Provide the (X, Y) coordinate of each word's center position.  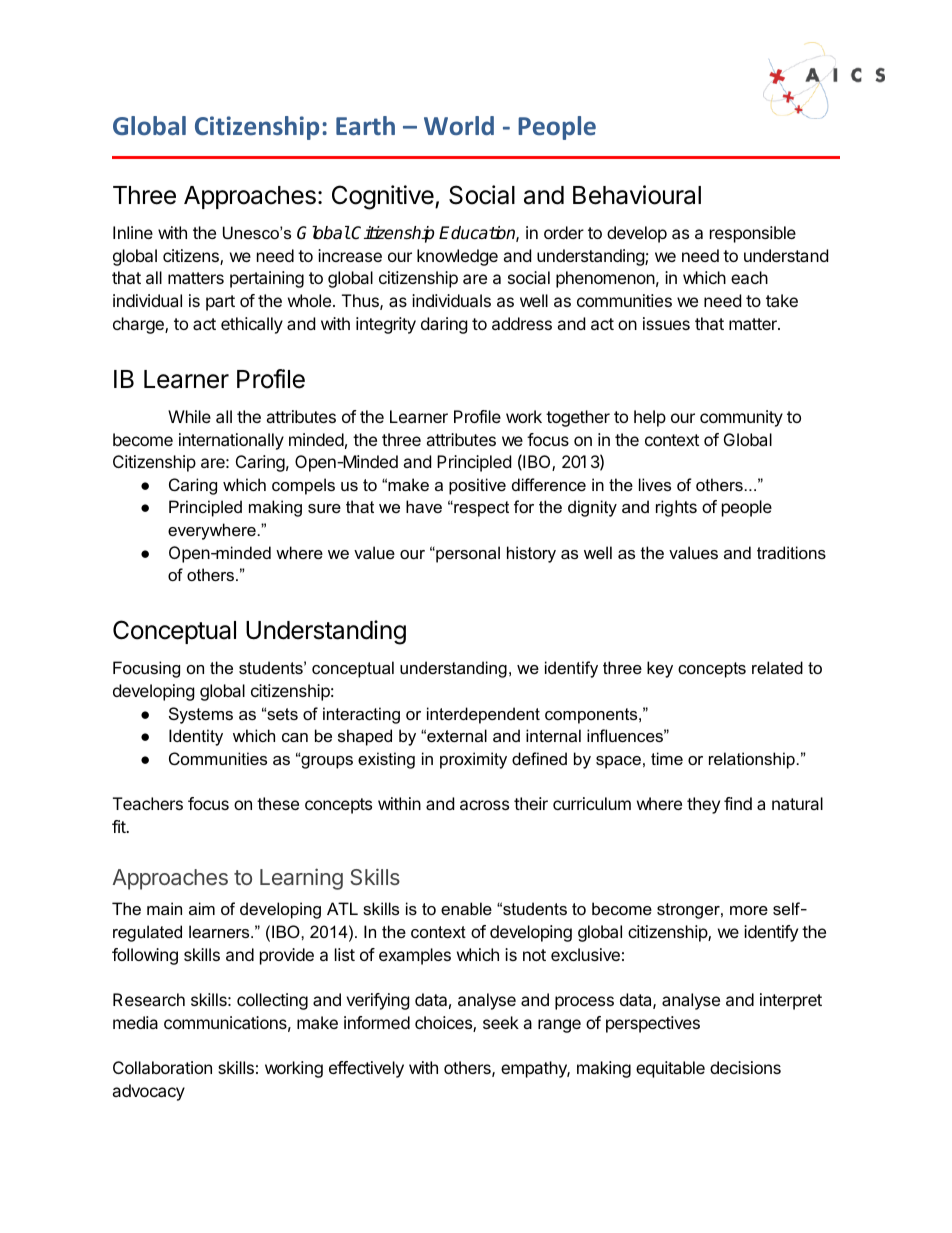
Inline (133, 232)
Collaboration (162, 1067)
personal (467, 554)
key (660, 669)
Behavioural (637, 195)
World (459, 125)
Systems (201, 715)
